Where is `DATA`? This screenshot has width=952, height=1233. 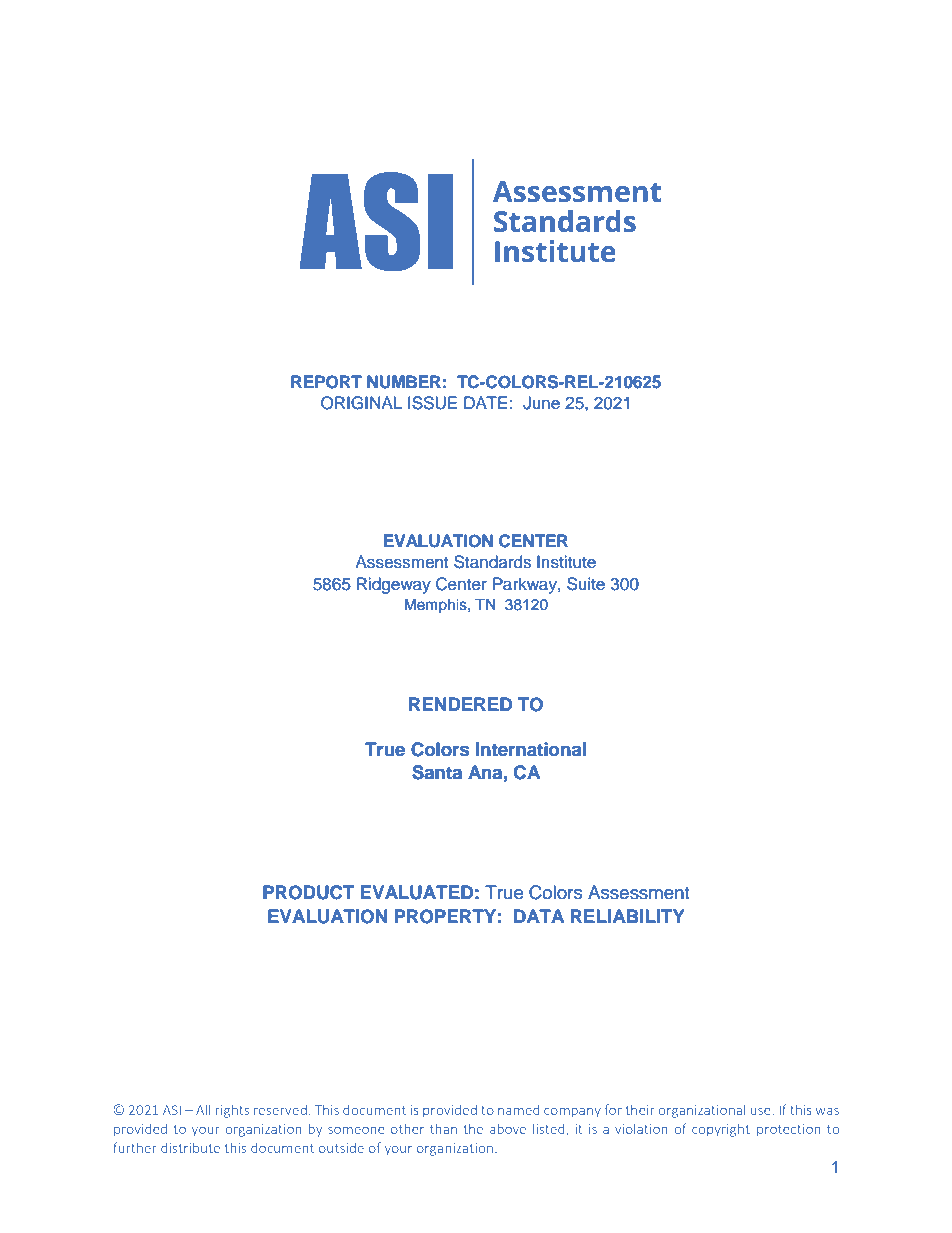 DATA is located at coordinates (539, 916).
